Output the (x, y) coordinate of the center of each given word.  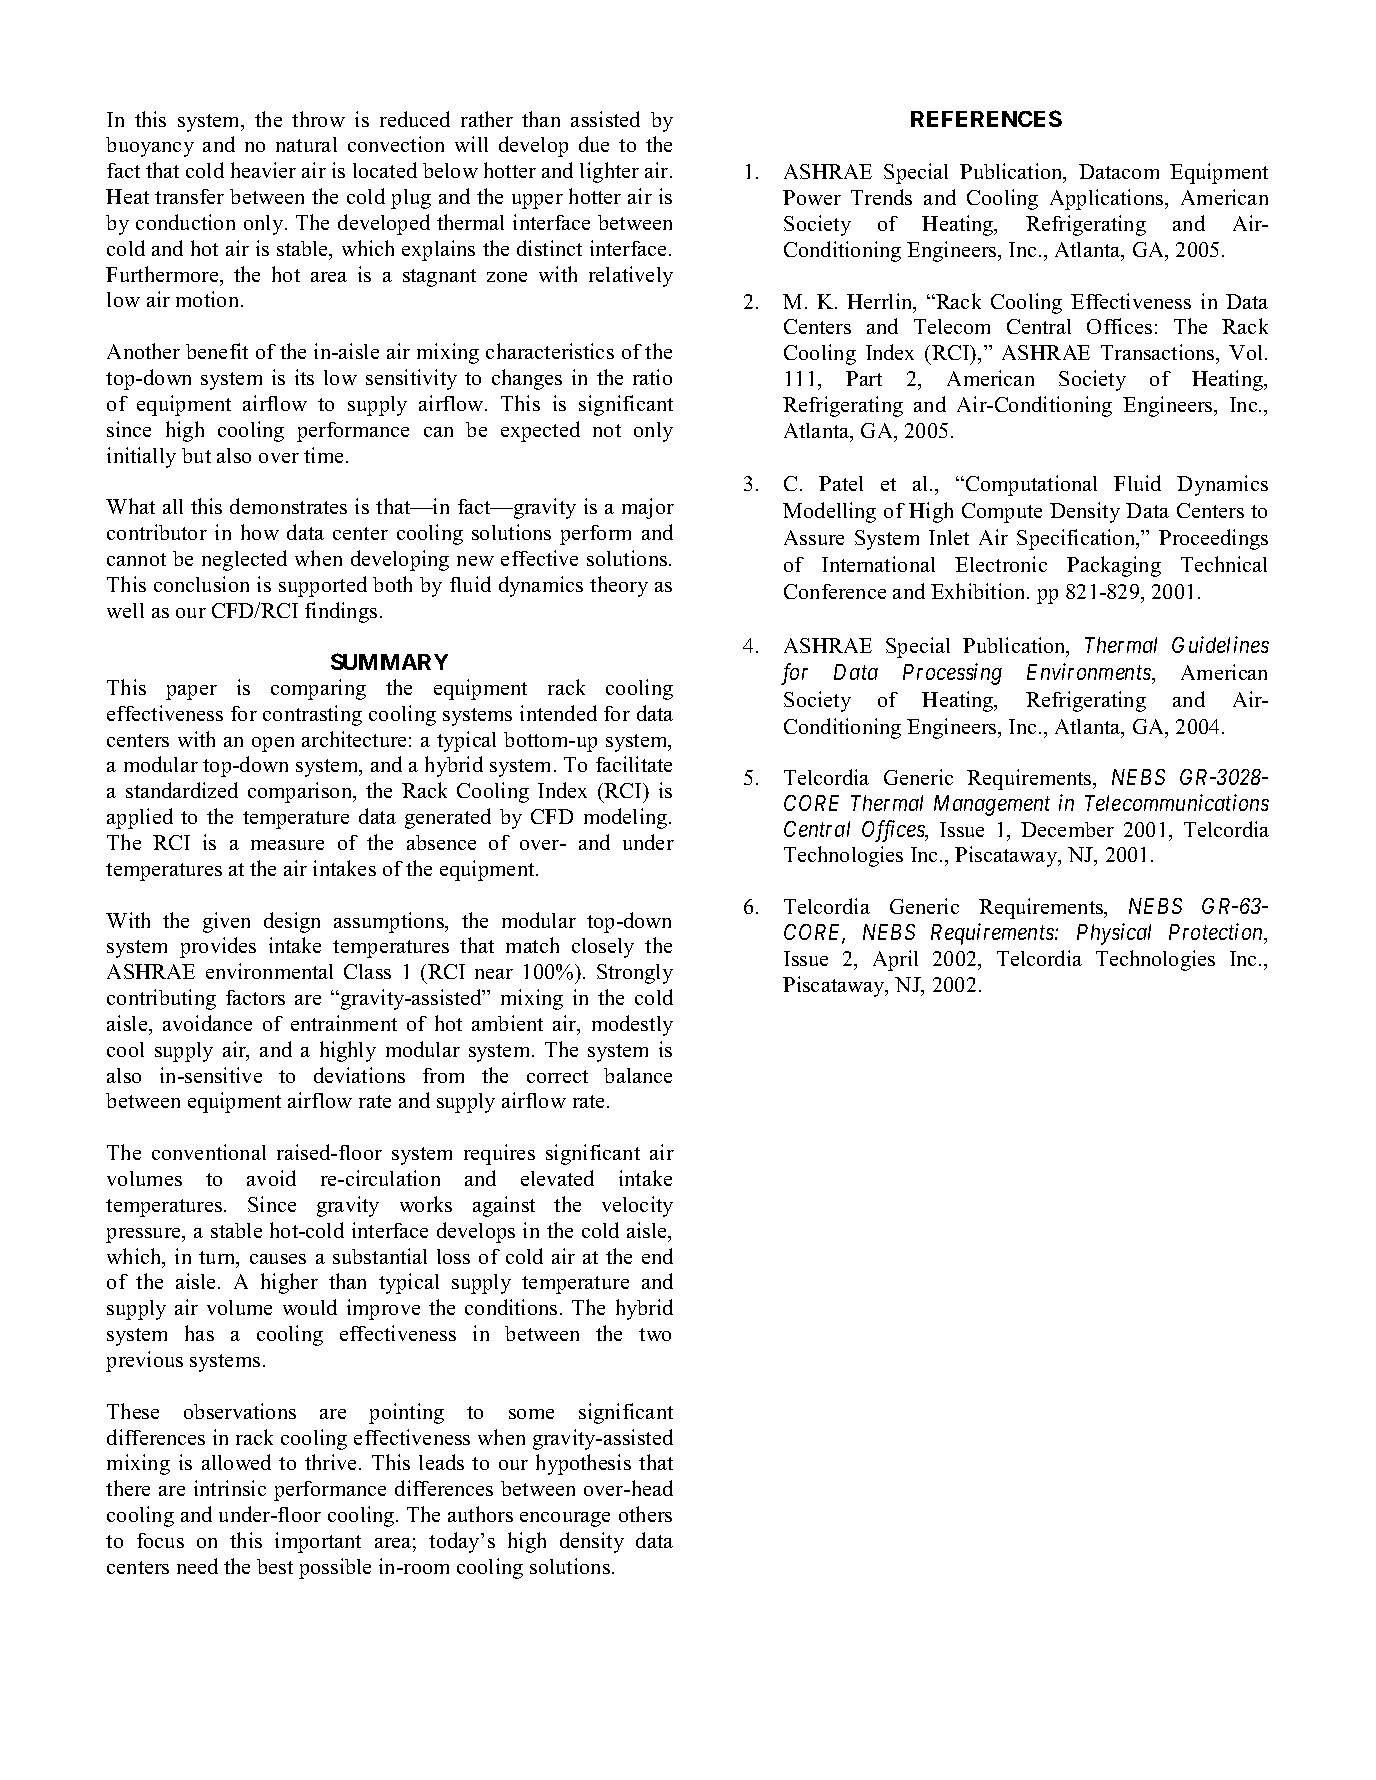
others (645, 1514)
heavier (263, 170)
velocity (637, 1206)
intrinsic (230, 1488)
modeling (627, 818)
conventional (209, 1152)
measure (287, 845)
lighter (609, 172)
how (260, 532)
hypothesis (583, 1464)
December (1067, 829)
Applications (1108, 199)
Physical (1114, 934)
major (648, 508)
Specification (1077, 539)
